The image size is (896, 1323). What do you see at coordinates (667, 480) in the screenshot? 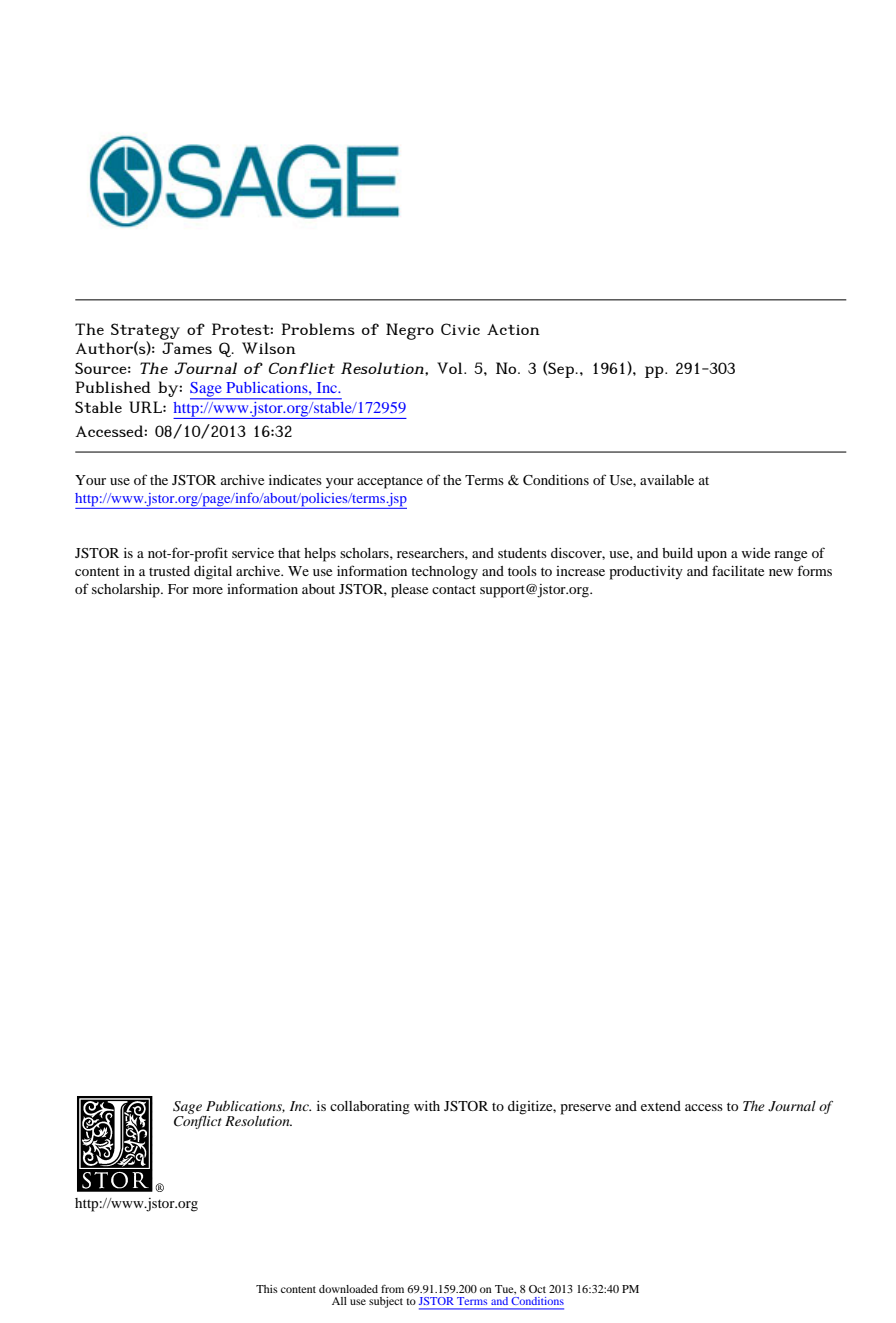
I see `available` at bounding box center [667, 480].
